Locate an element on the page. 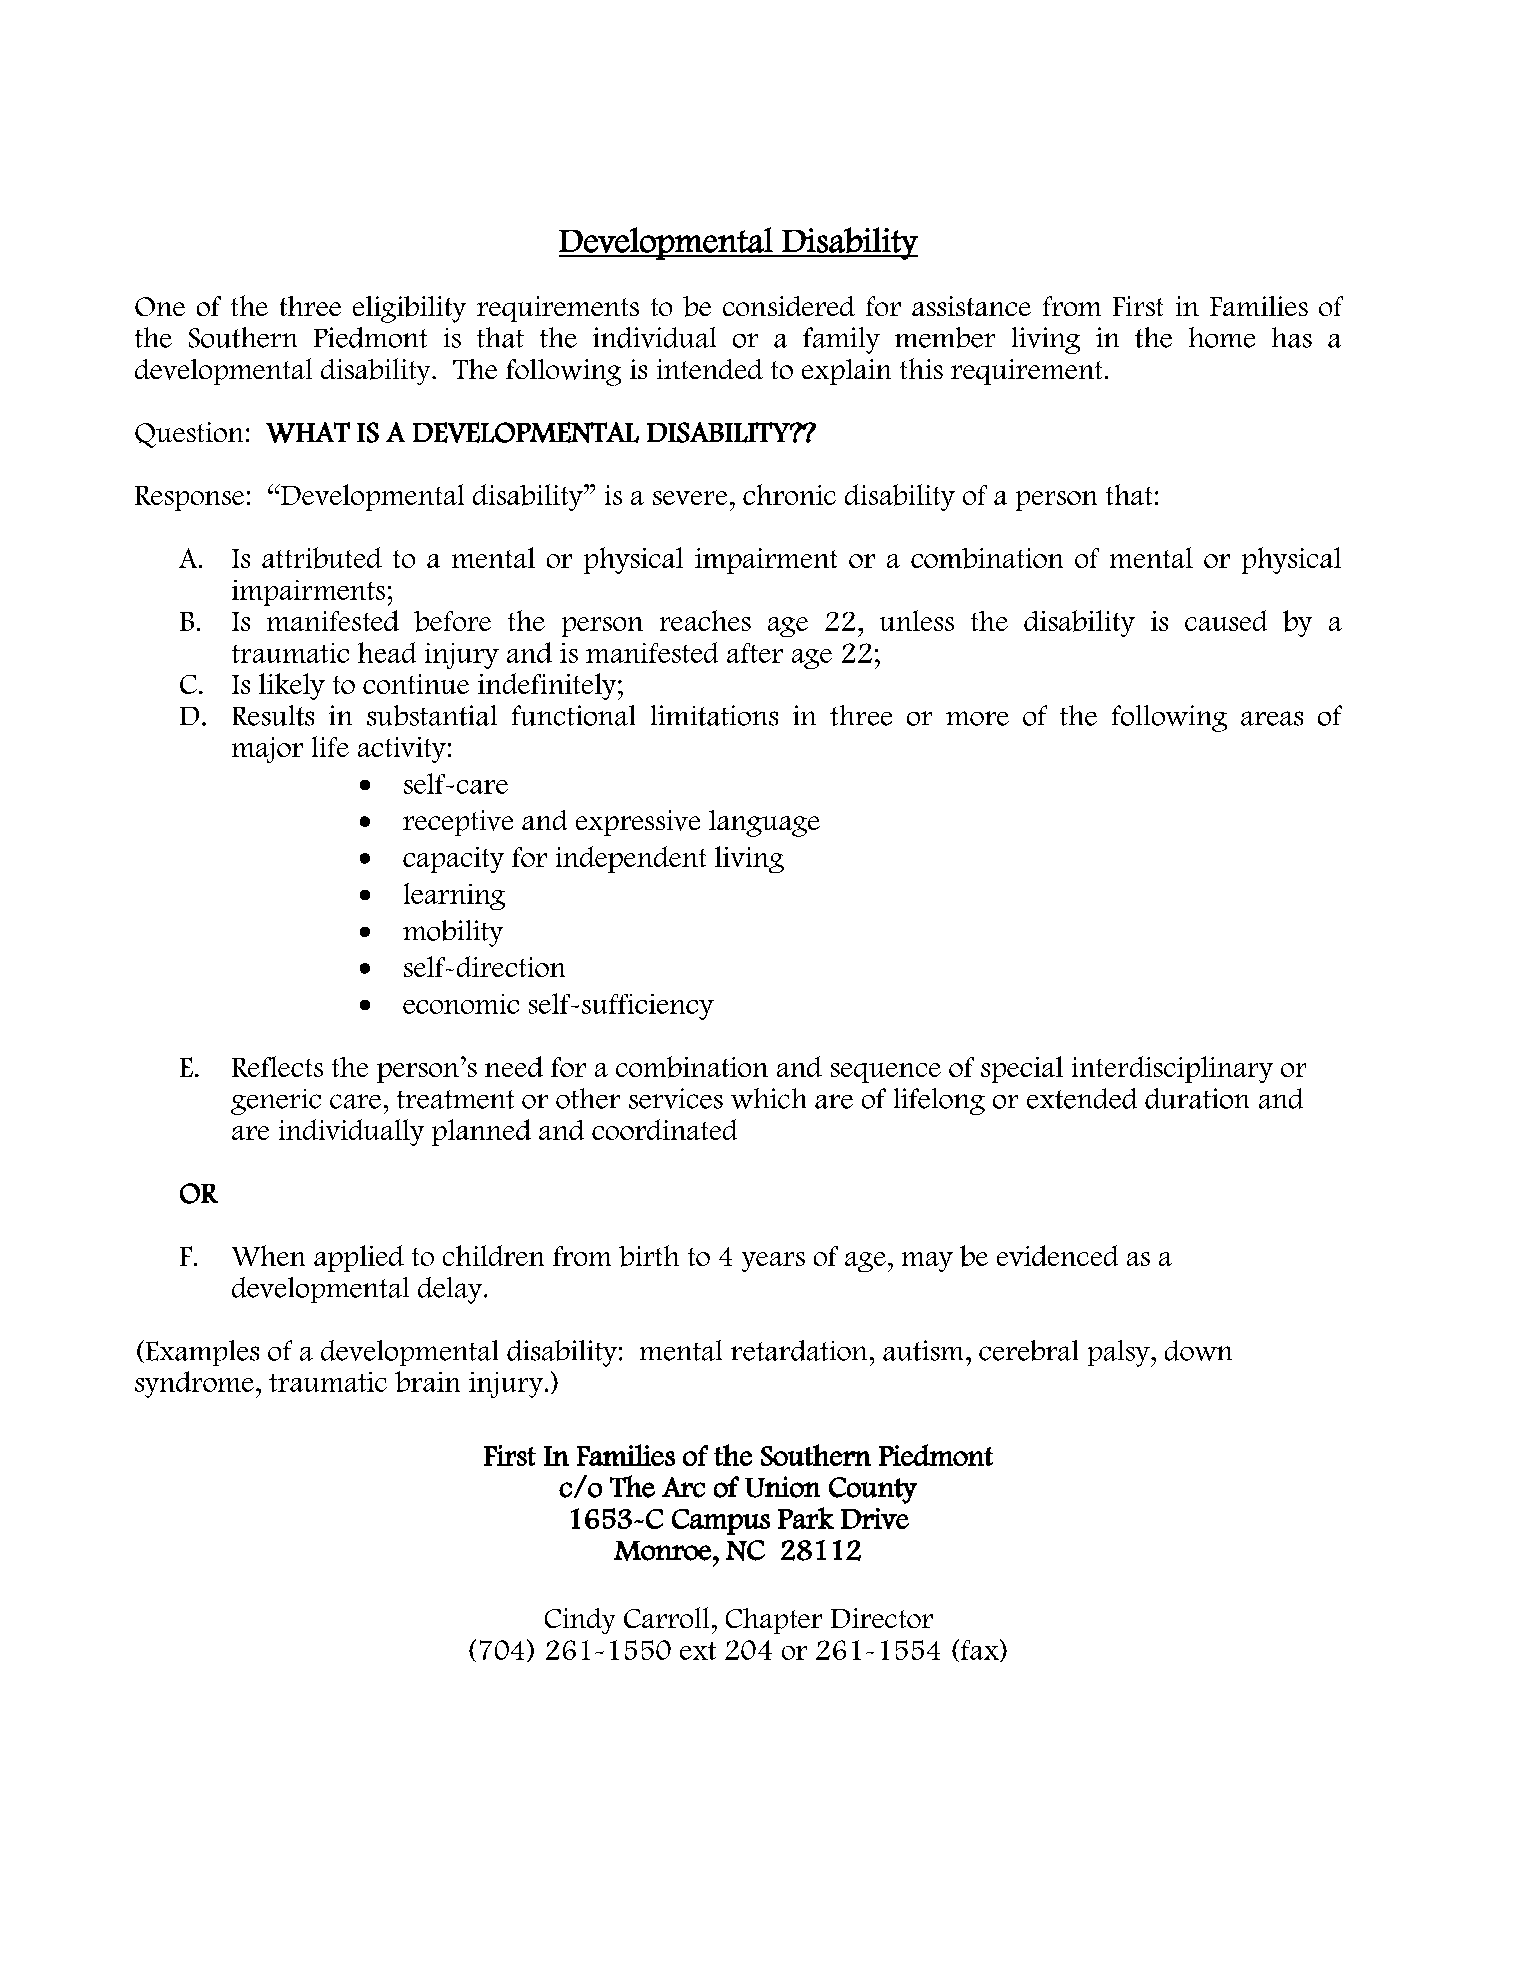  intended is located at coordinates (710, 369).
